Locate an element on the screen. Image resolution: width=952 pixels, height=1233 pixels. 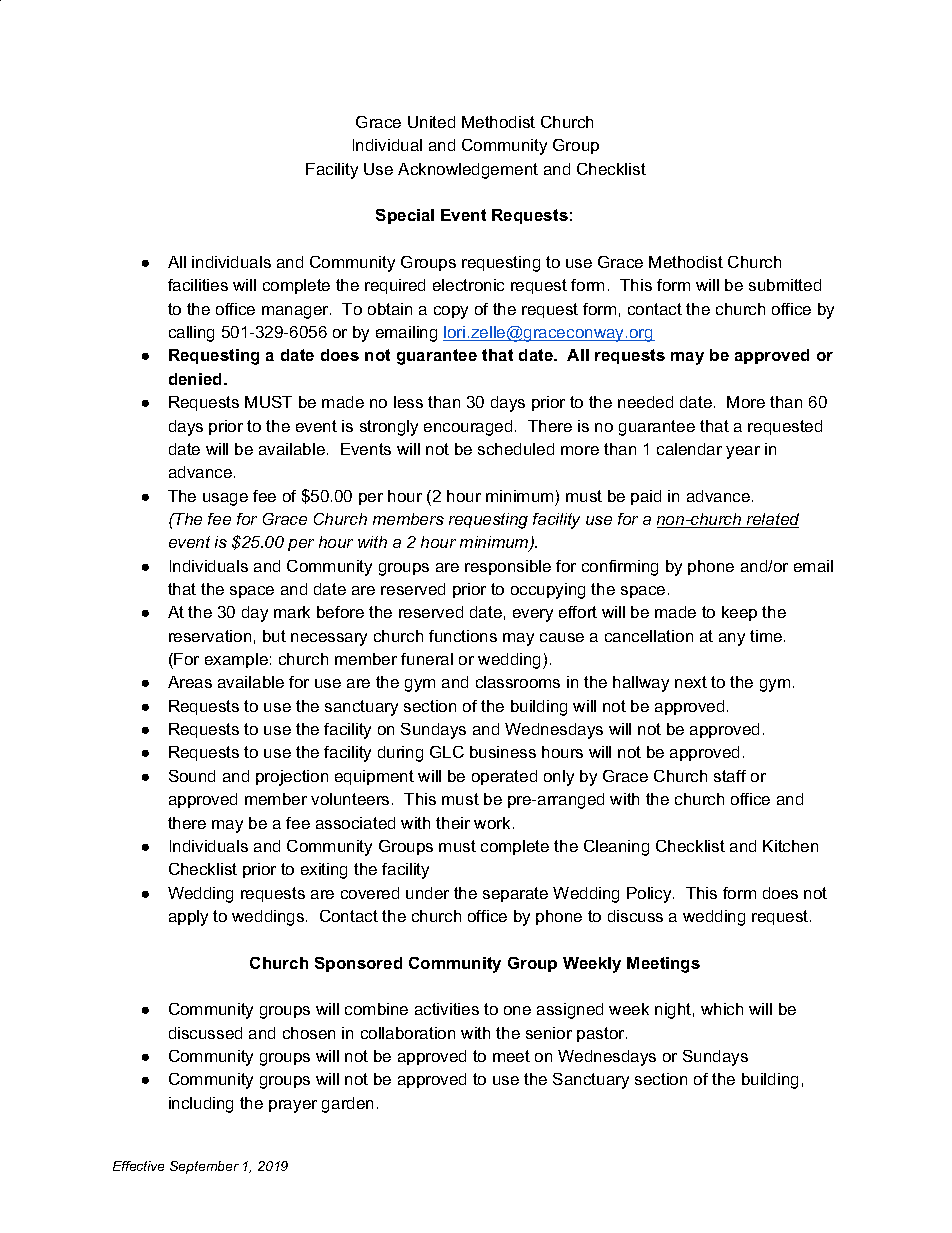
scheduled is located at coordinates (516, 449).
